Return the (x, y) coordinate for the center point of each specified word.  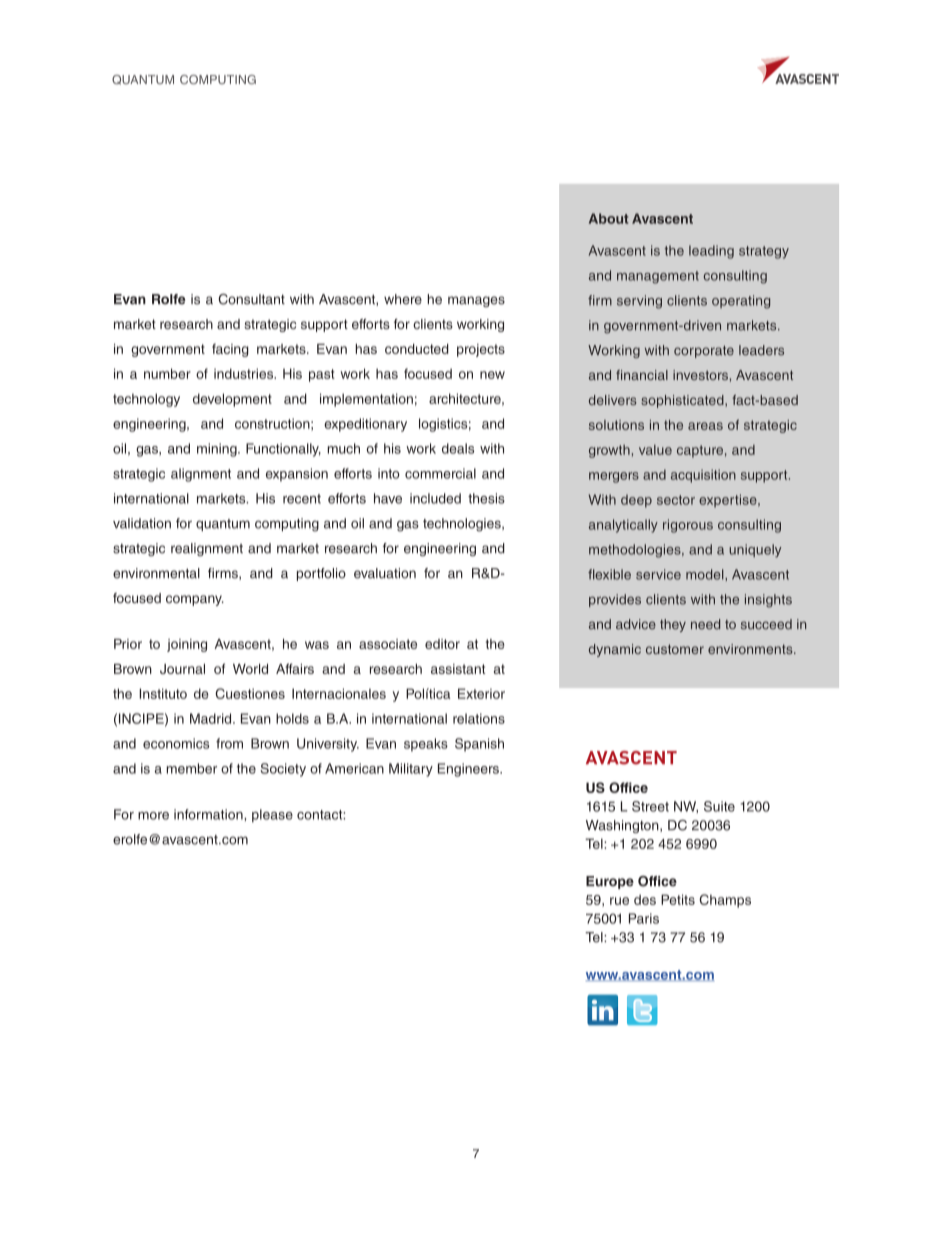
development (232, 400)
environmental (156, 573)
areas (705, 426)
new (492, 375)
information (209, 814)
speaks (426, 745)
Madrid (212, 718)
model (706, 574)
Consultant (251, 299)
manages (476, 301)
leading (711, 252)
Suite (719, 806)
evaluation (385, 573)
